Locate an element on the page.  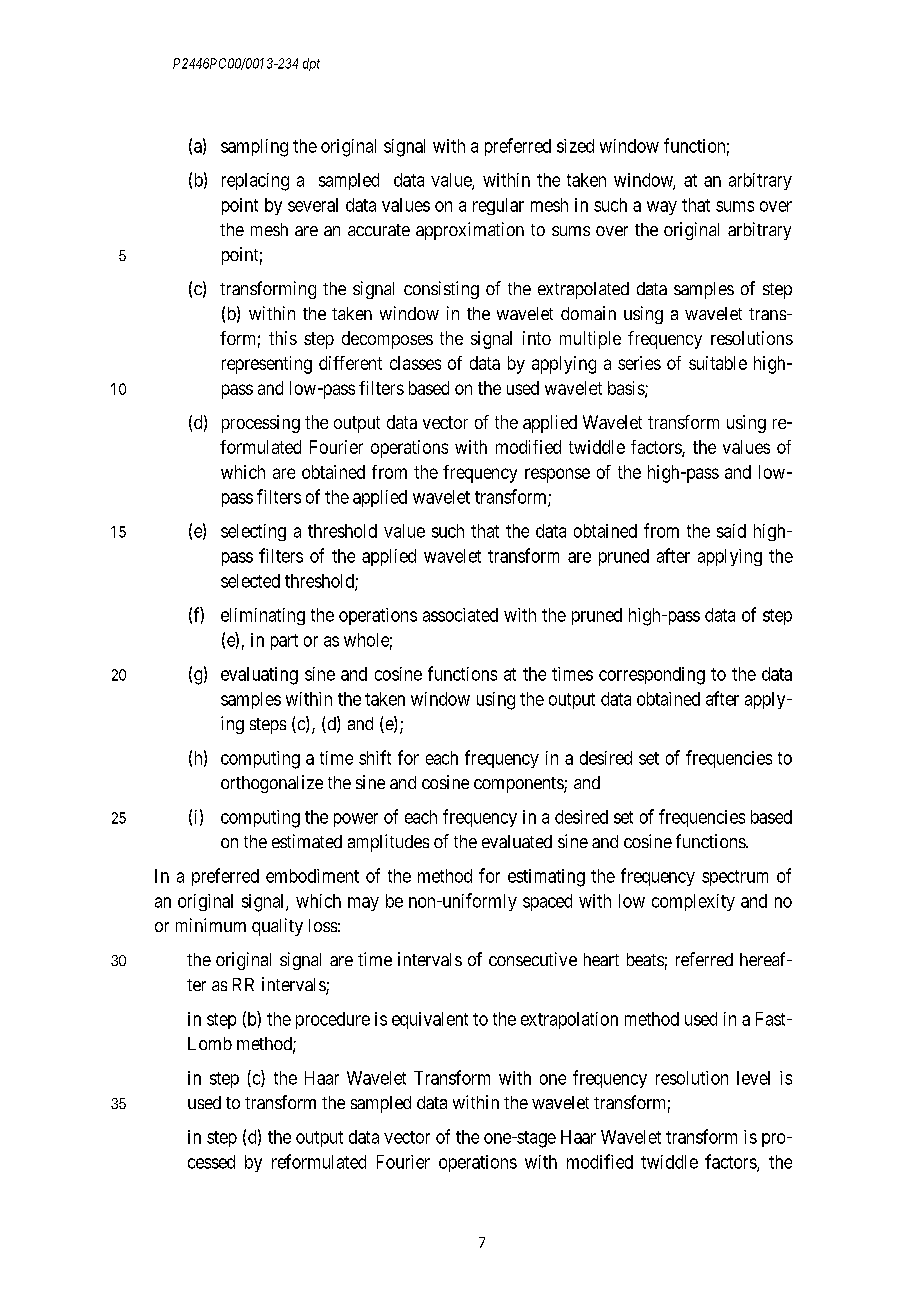
processing is located at coordinates (261, 424).
